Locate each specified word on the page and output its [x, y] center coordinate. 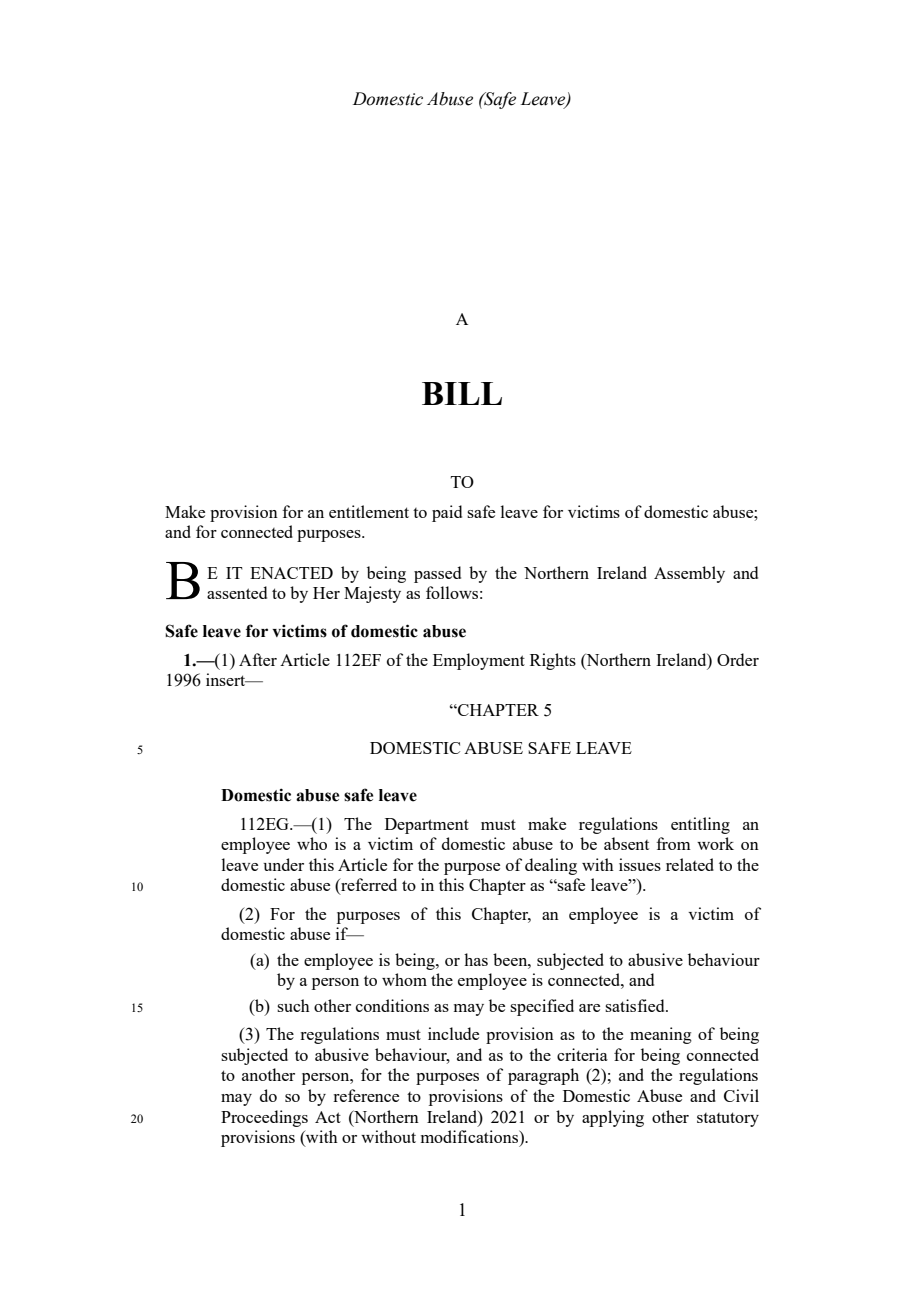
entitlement [369, 511]
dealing [551, 866]
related [690, 864]
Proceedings [264, 1118]
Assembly [689, 574]
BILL [462, 393]
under [283, 864]
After [258, 659]
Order [738, 659]
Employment [479, 661]
